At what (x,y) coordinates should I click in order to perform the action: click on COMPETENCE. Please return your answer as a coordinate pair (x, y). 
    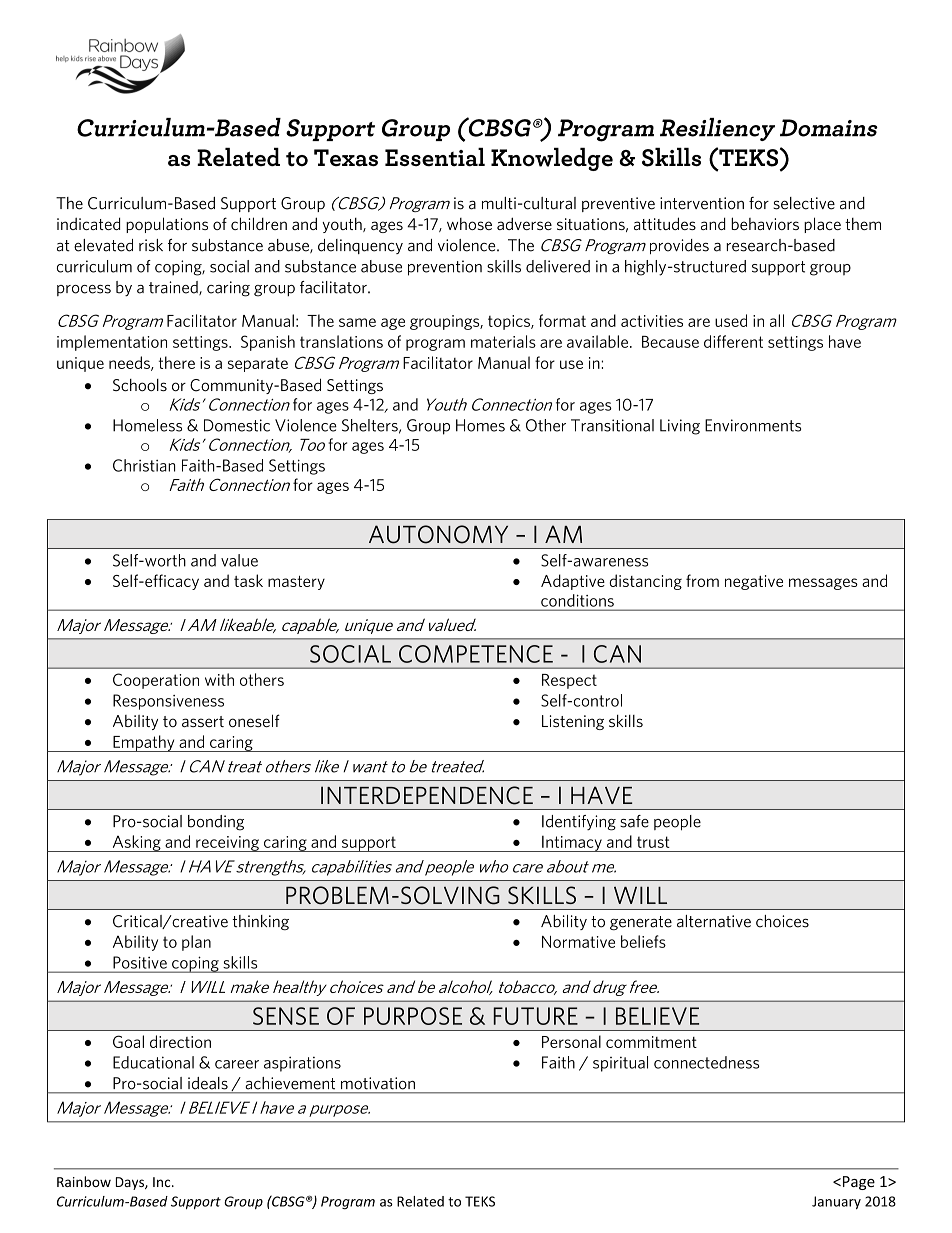
    Looking at the image, I should click on (476, 654).
